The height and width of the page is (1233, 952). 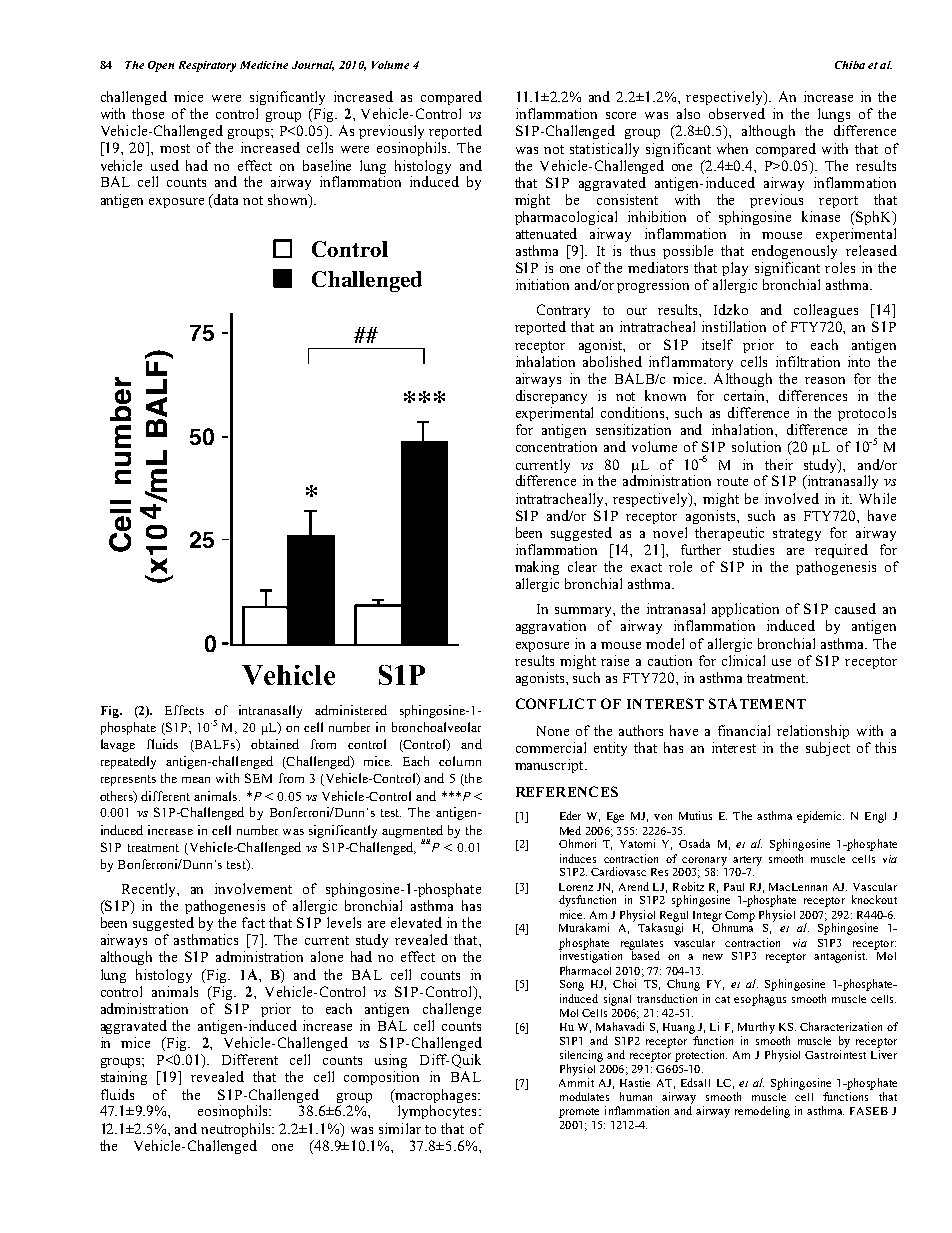 I want to click on Respiratory, so click(x=207, y=66).
